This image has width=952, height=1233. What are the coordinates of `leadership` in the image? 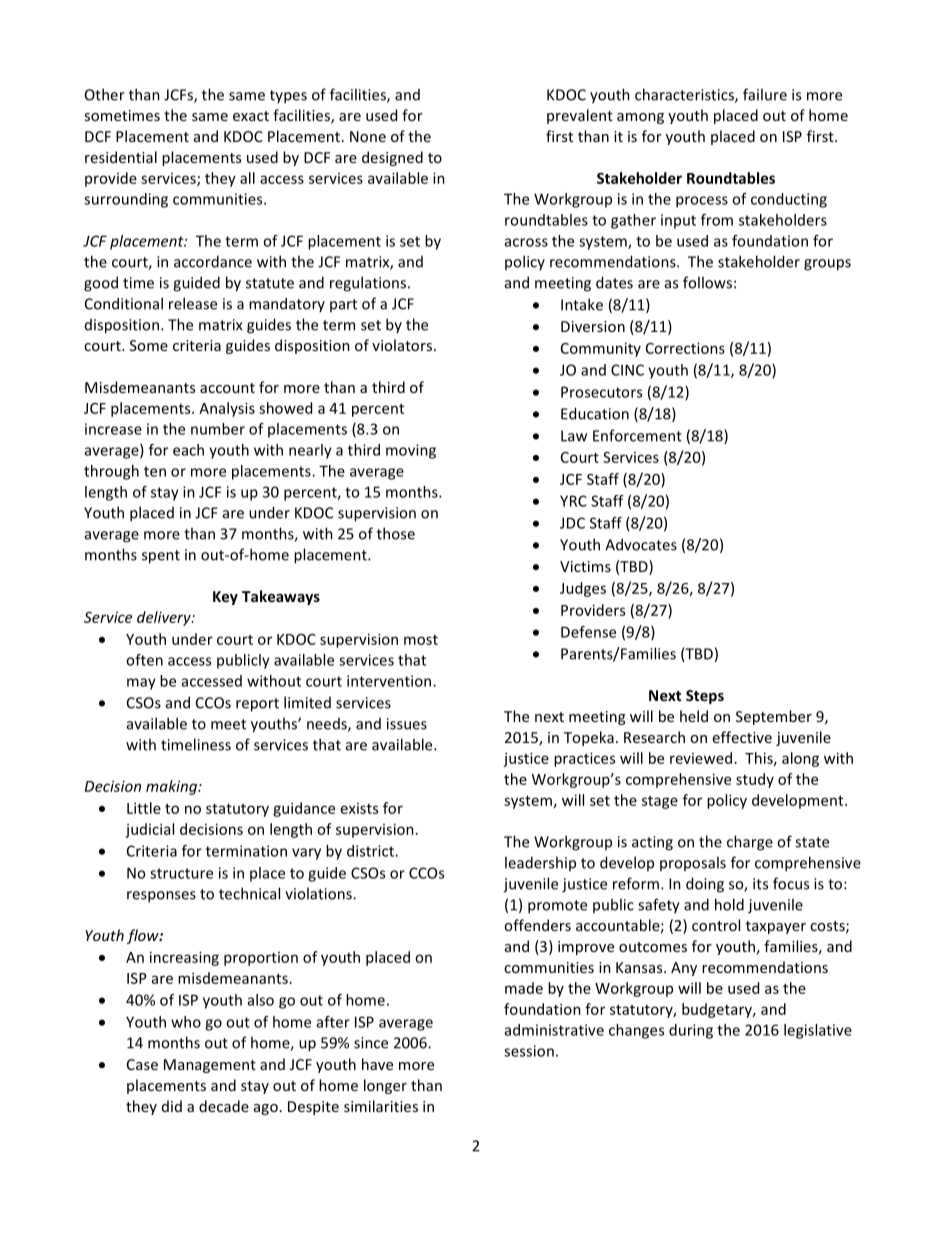 It's located at (540, 863).
